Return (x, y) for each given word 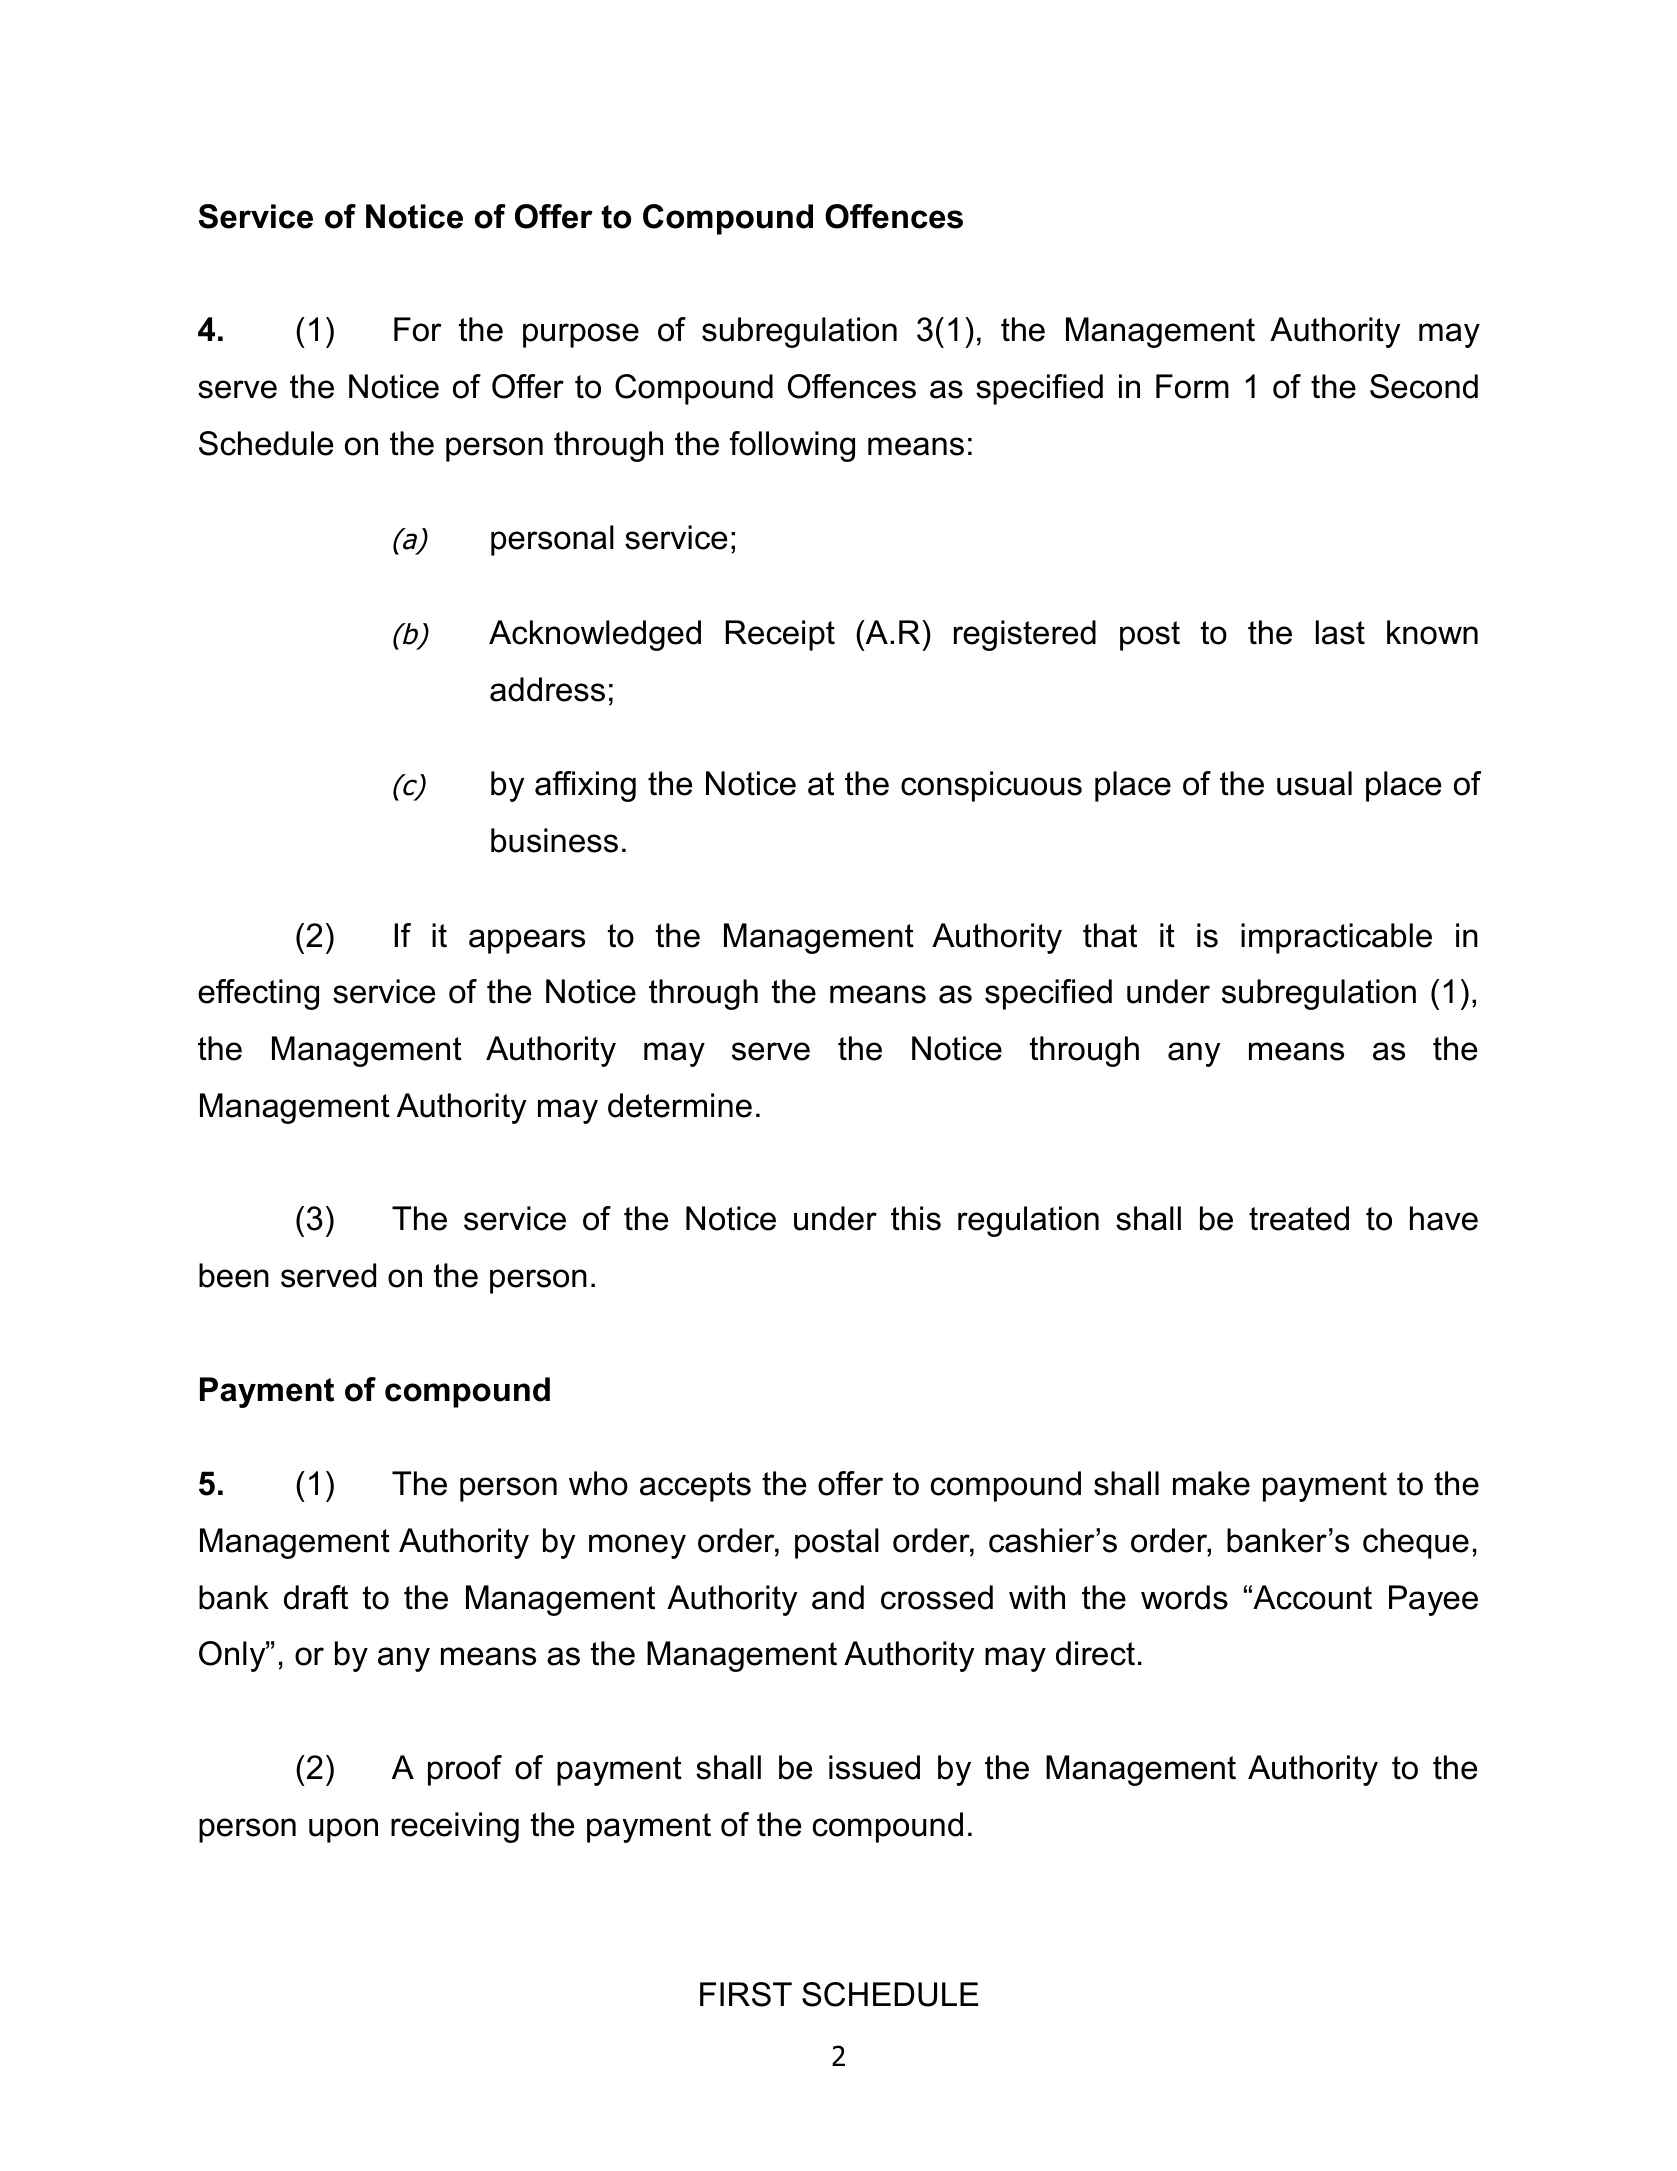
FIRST (746, 1994)
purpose (581, 335)
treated (1299, 1218)
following (792, 446)
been (234, 1275)
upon (343, 1830)
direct (1095, 1653)
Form (1192, 386)
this (916, 1218)
